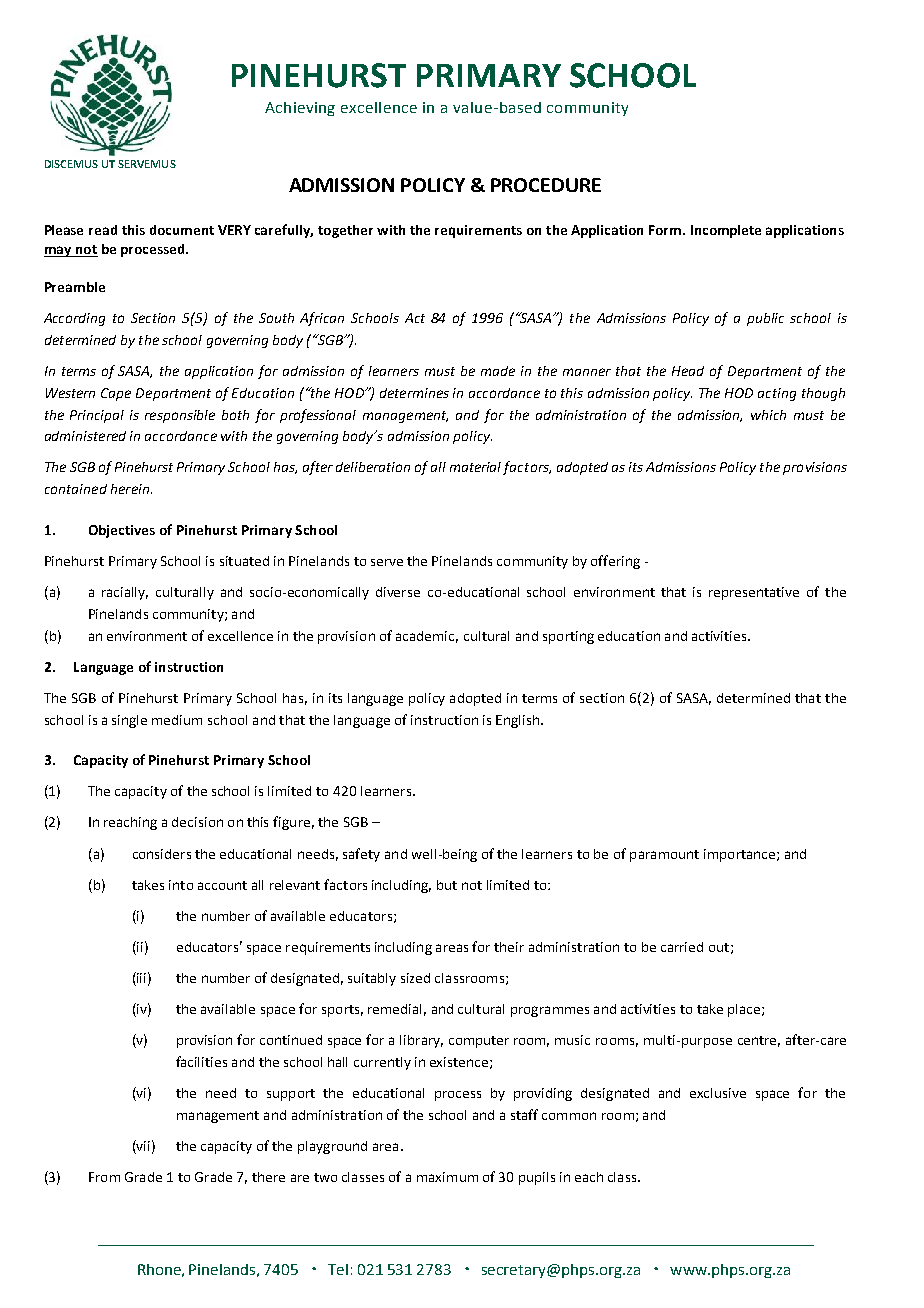 The image size is (924, 1308). Describe the element at coordinates (180, 416) in the screenshot. I see `responsible` at that location.
